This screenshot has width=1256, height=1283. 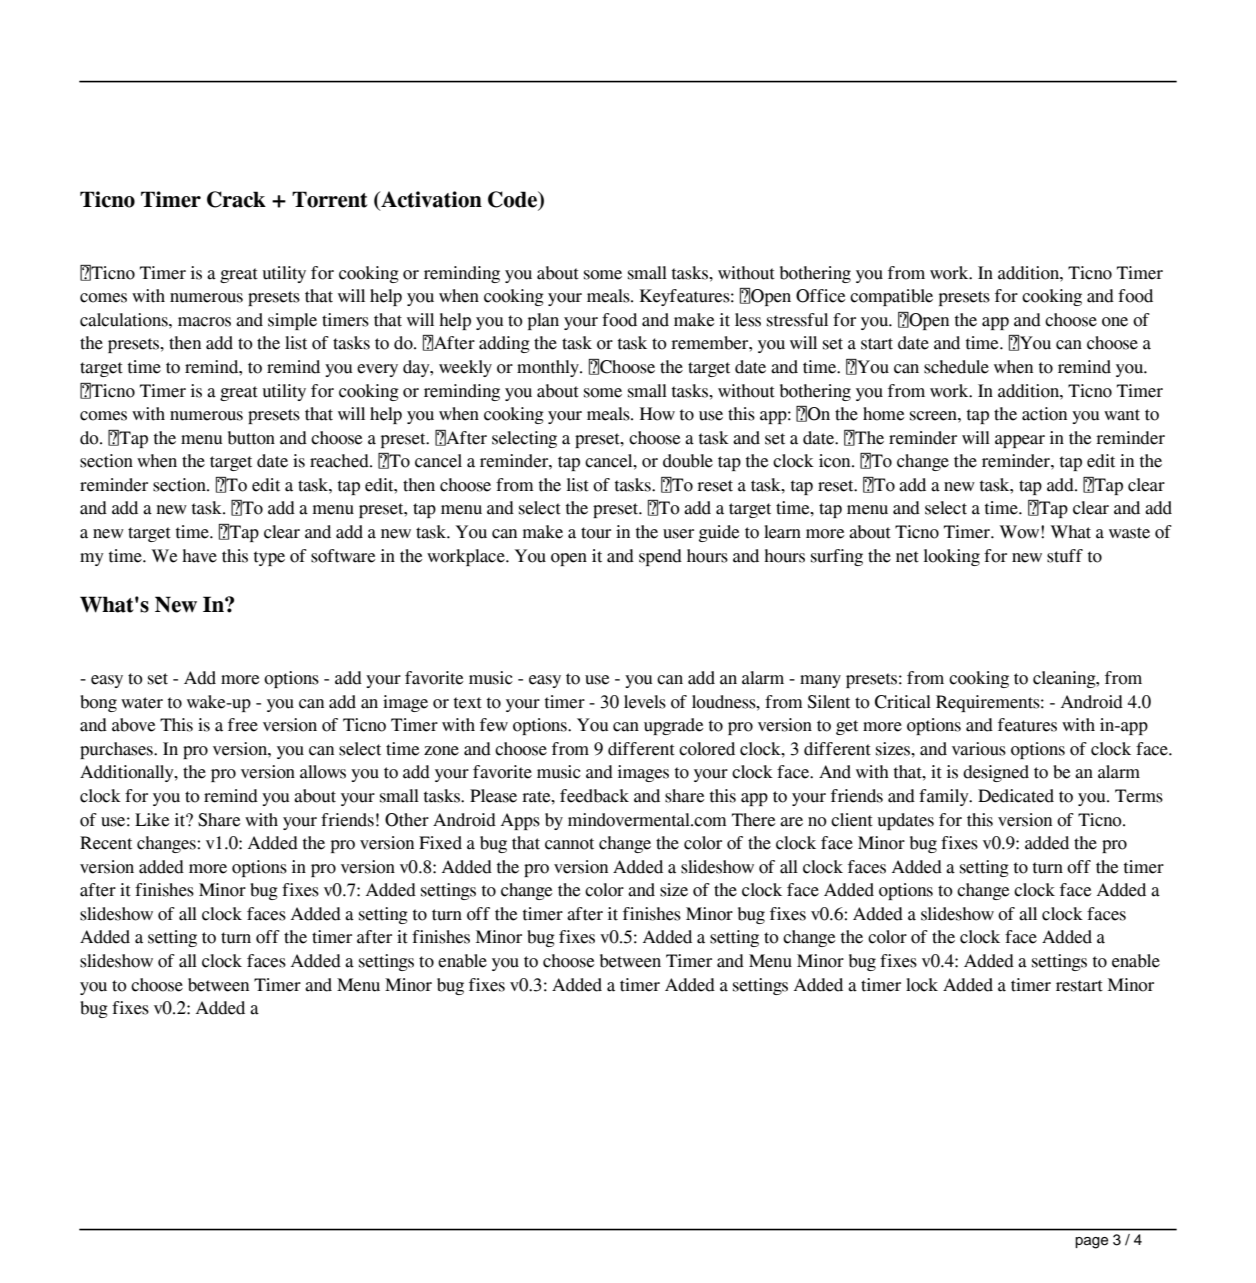 I want to click on plan, so click(x=543, y=321).
